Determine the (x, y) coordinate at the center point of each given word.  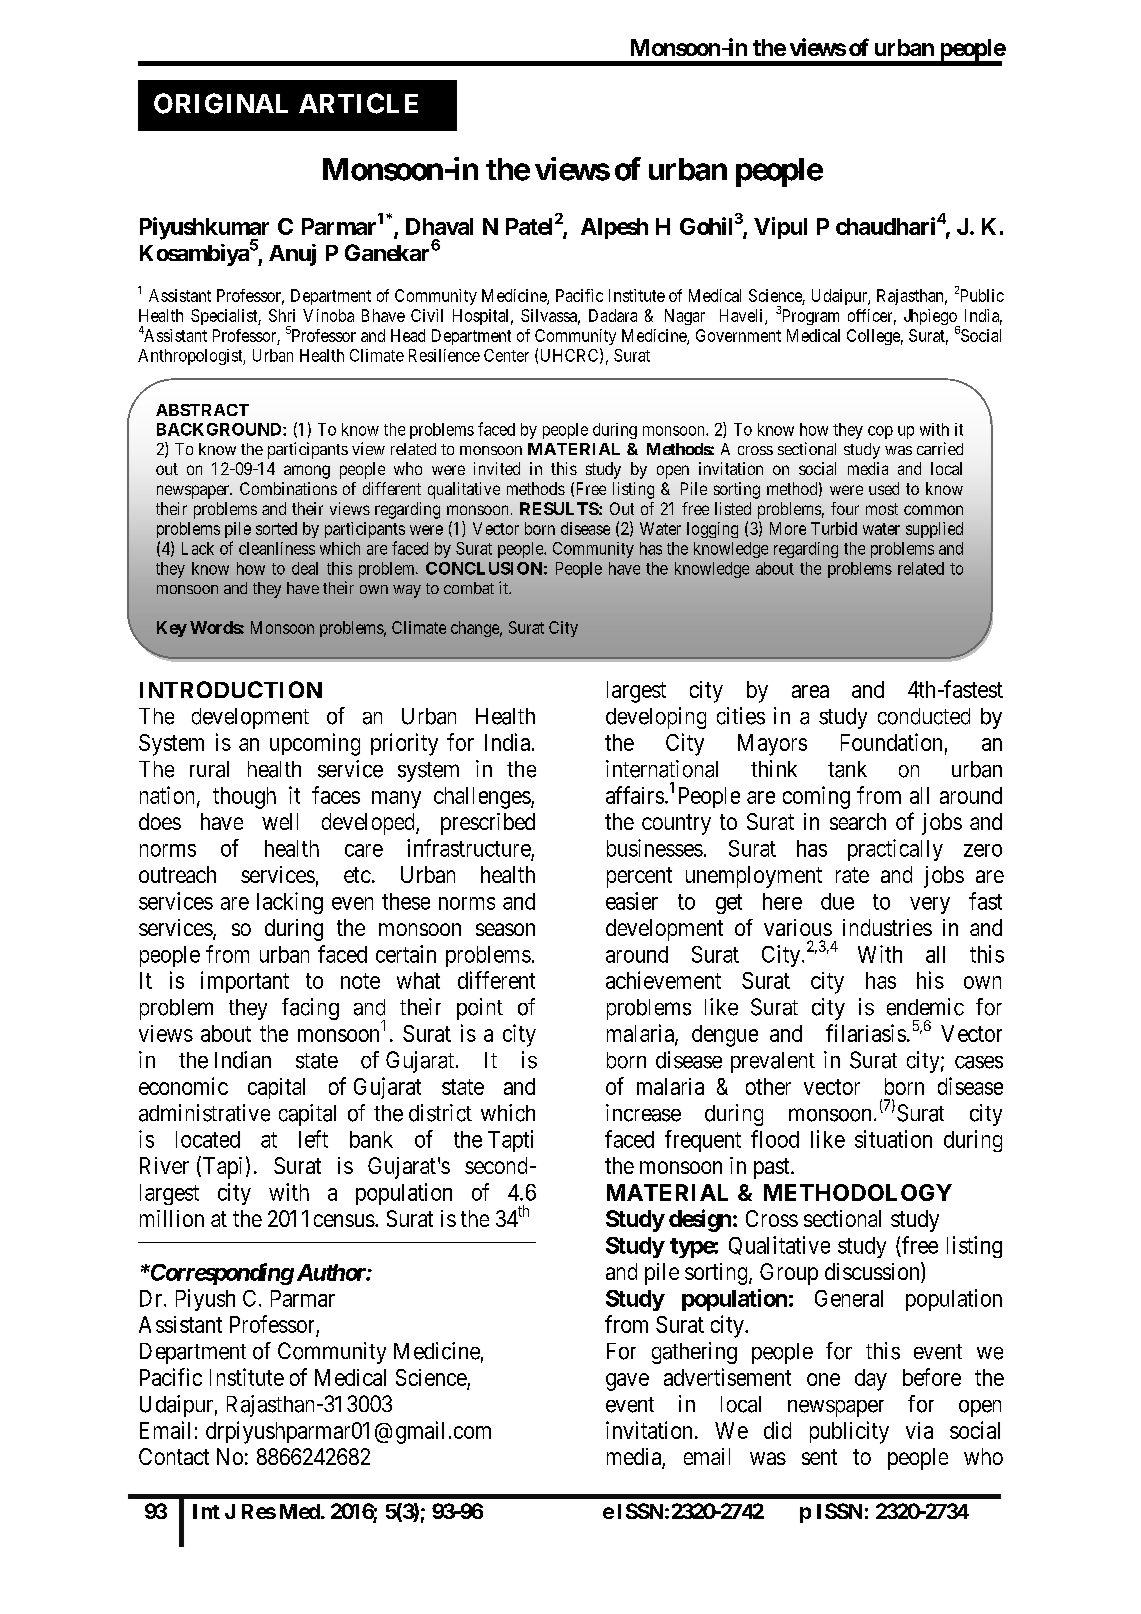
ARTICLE (358, 103)
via (919, 1430)
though (244, 798)
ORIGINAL (221, 103)
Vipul (780, 228)
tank (847, 769)
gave (627, 1382)
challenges (482, 798)
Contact (174, 1456)
